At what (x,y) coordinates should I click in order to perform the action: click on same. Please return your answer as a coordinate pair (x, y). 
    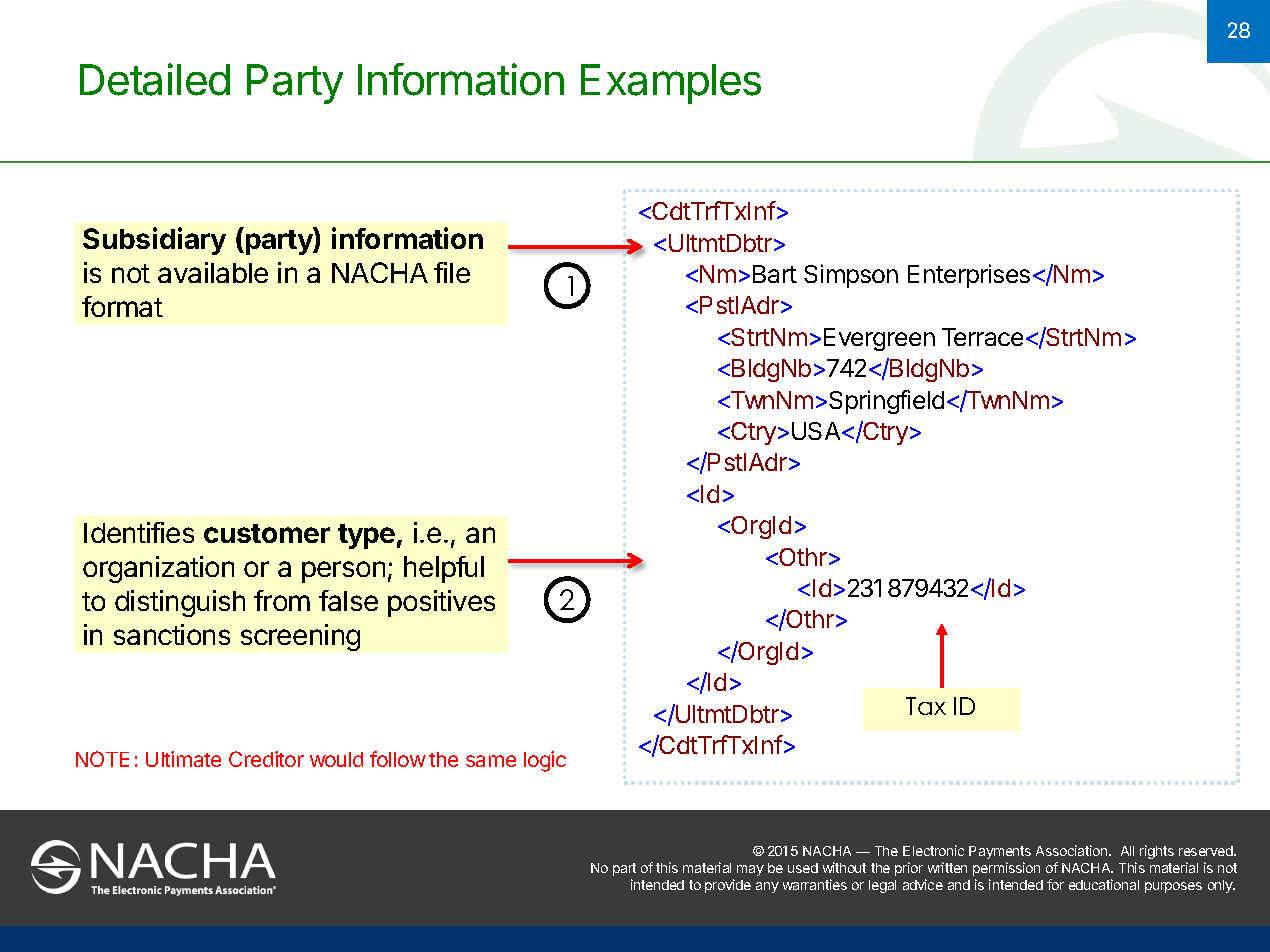
    Looking at the image, I should click on (491, 761).
